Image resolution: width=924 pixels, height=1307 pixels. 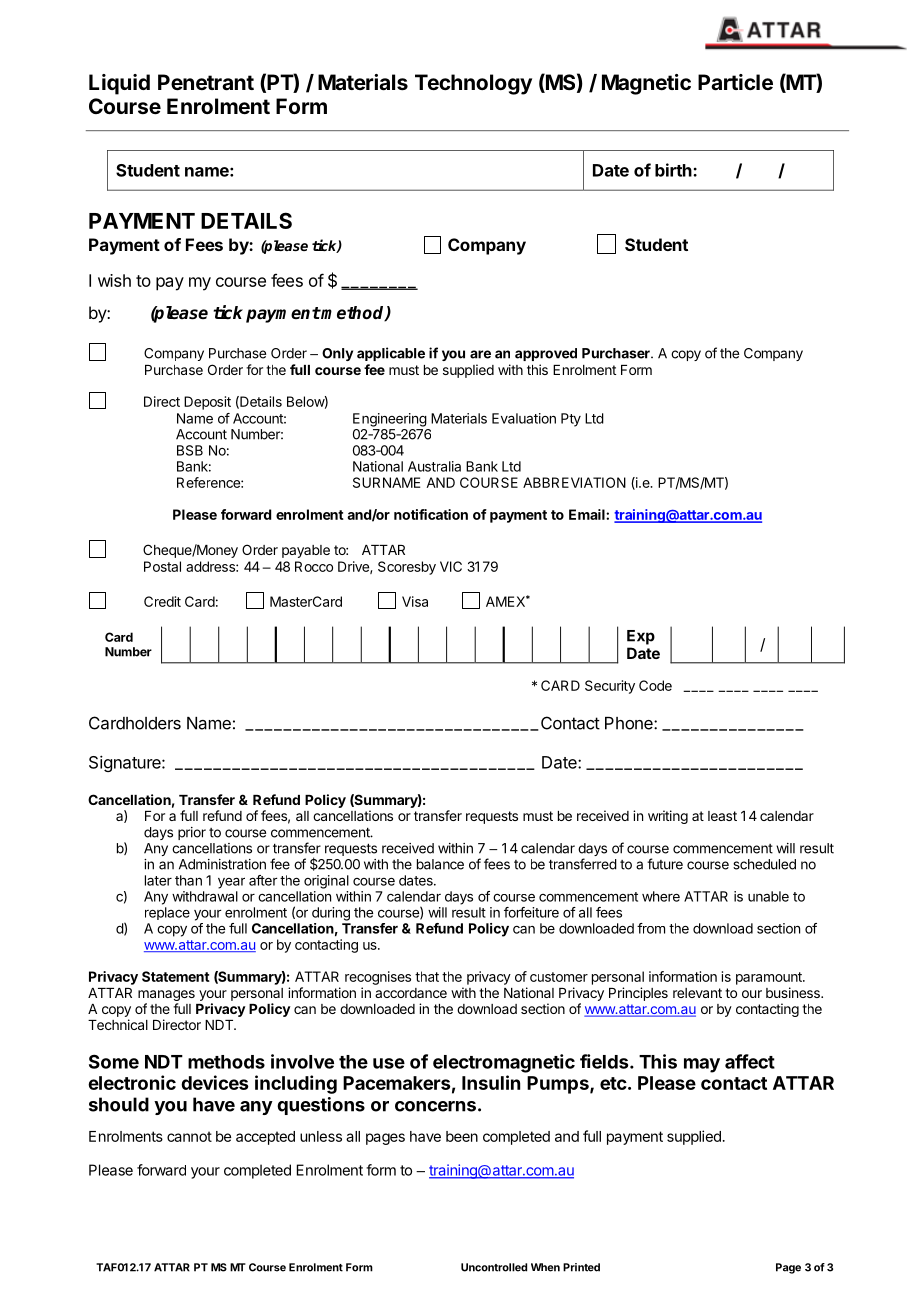 I want to click on Penetrant, so click(x=206, y=82).
